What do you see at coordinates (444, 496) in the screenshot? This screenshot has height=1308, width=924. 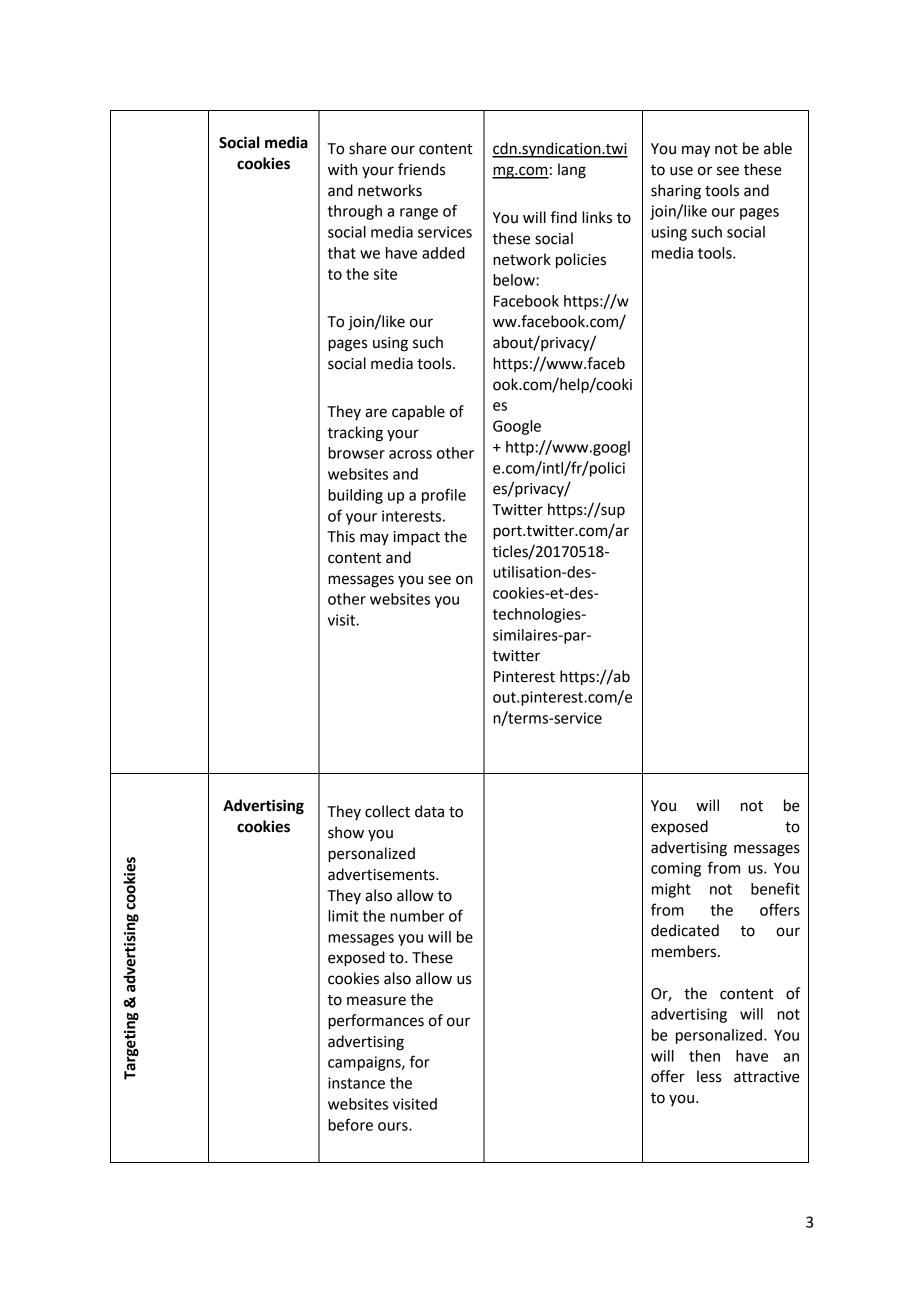 I see `profile` at bounding box center [444, 496].
